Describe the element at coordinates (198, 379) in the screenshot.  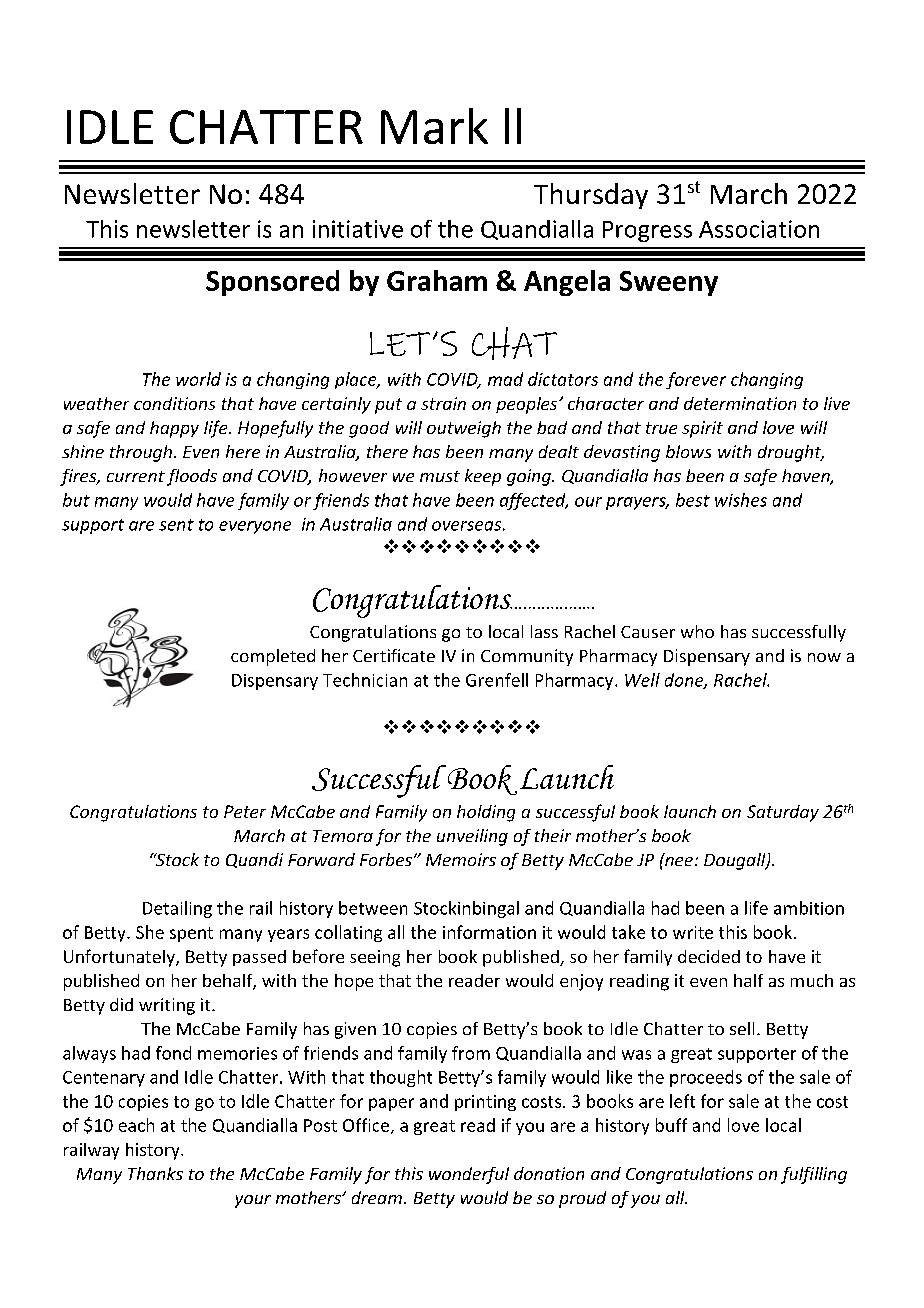
I see `world` at that location.
